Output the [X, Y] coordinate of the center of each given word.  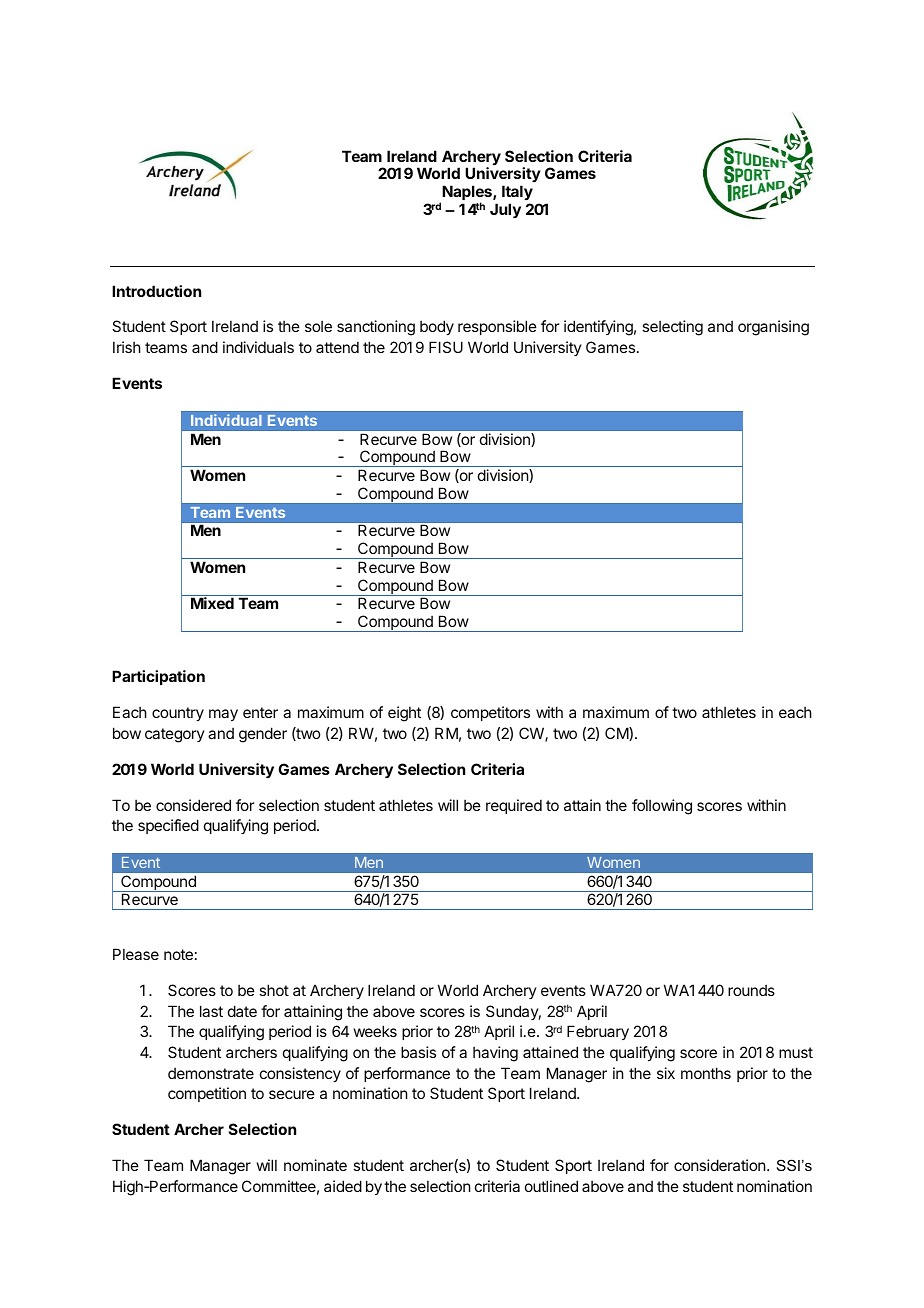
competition [207, 1094]
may [223, 715]
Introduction [156, 291]
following [662, 807]
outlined [551, 1186]
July [505, 211]
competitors [490, 713]
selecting [672, 328]
